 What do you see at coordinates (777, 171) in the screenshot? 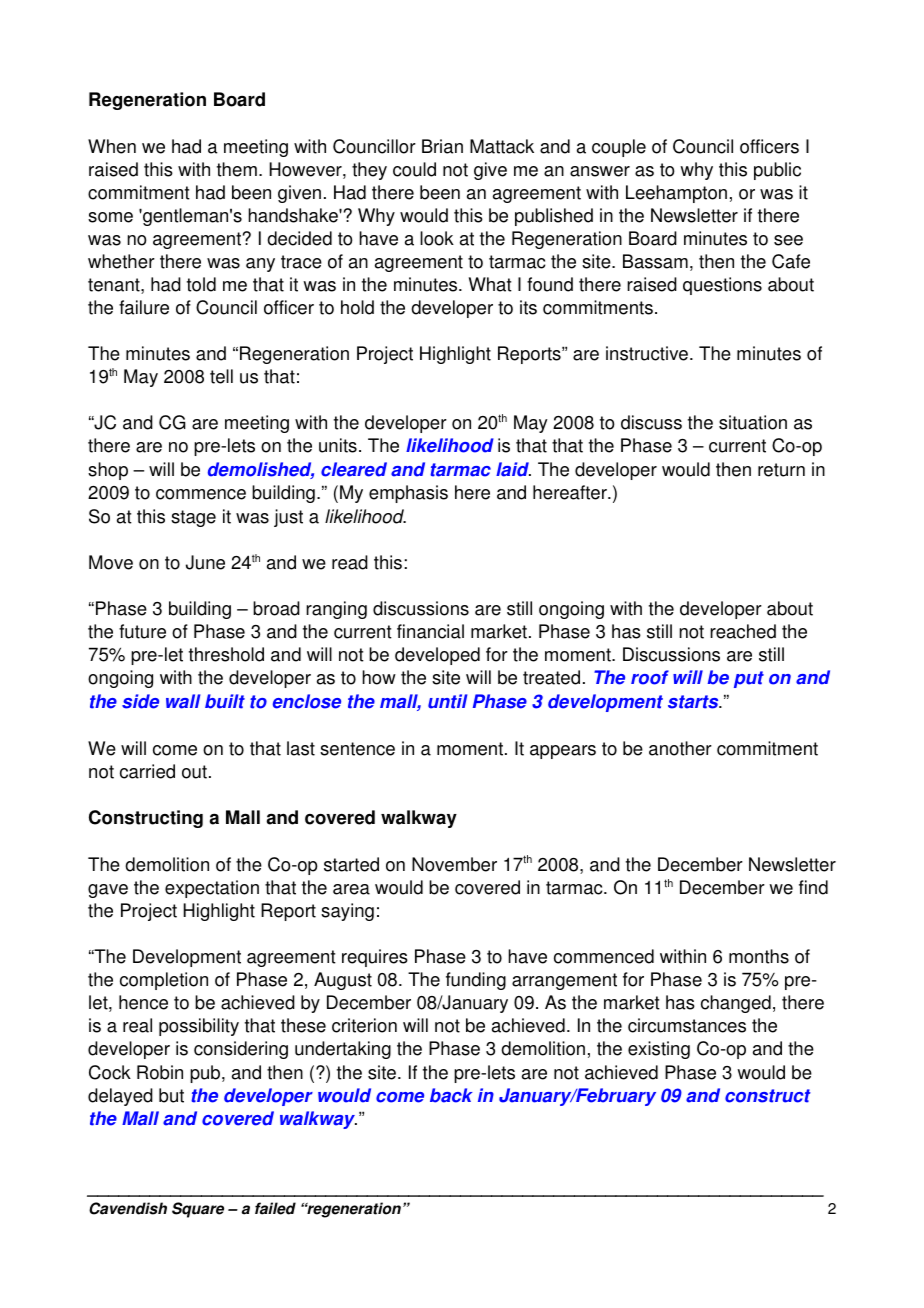
I see `public` at bounding box center [777, 171].
